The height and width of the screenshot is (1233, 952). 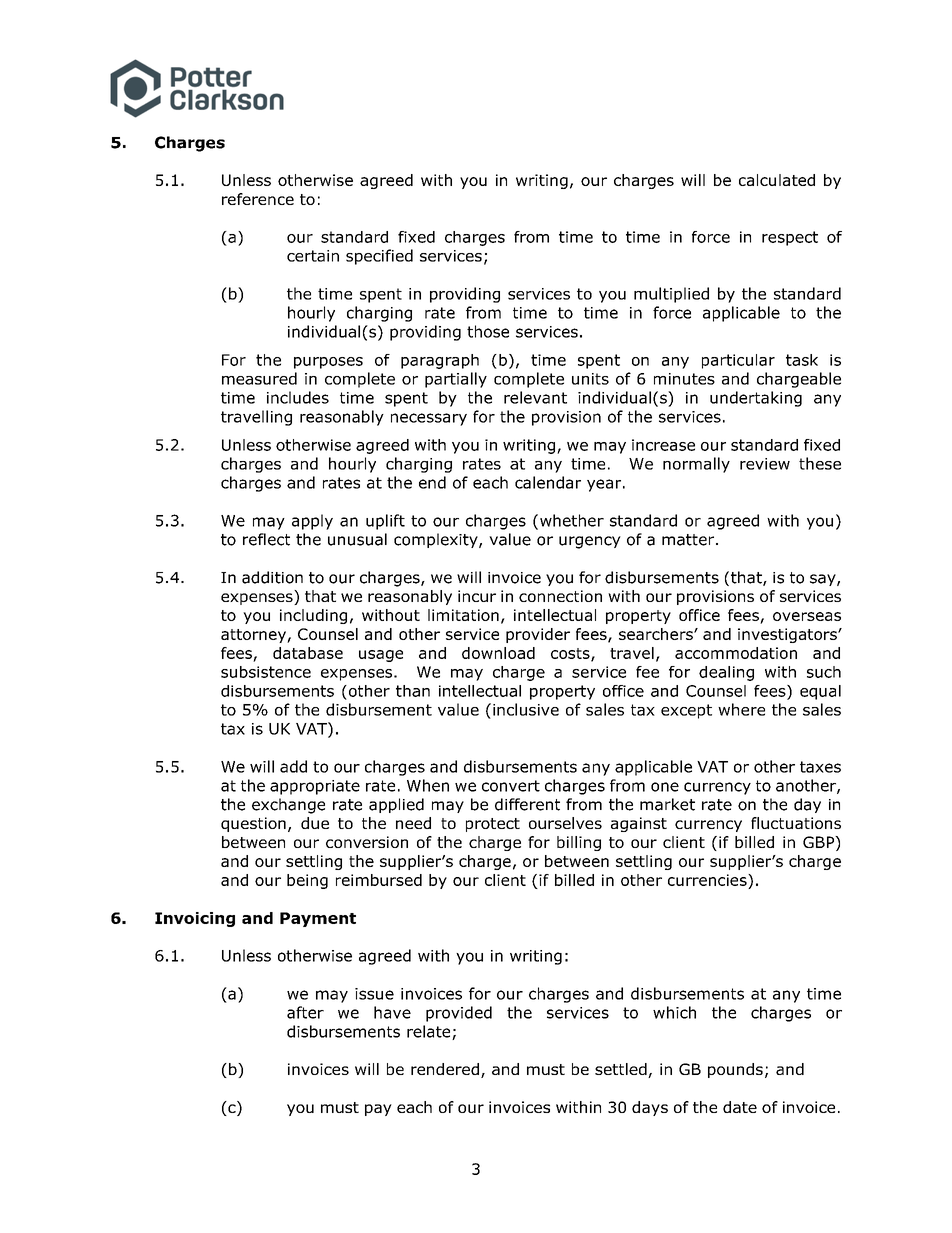 I want to click on calculated, so click(x=777, y=180).
